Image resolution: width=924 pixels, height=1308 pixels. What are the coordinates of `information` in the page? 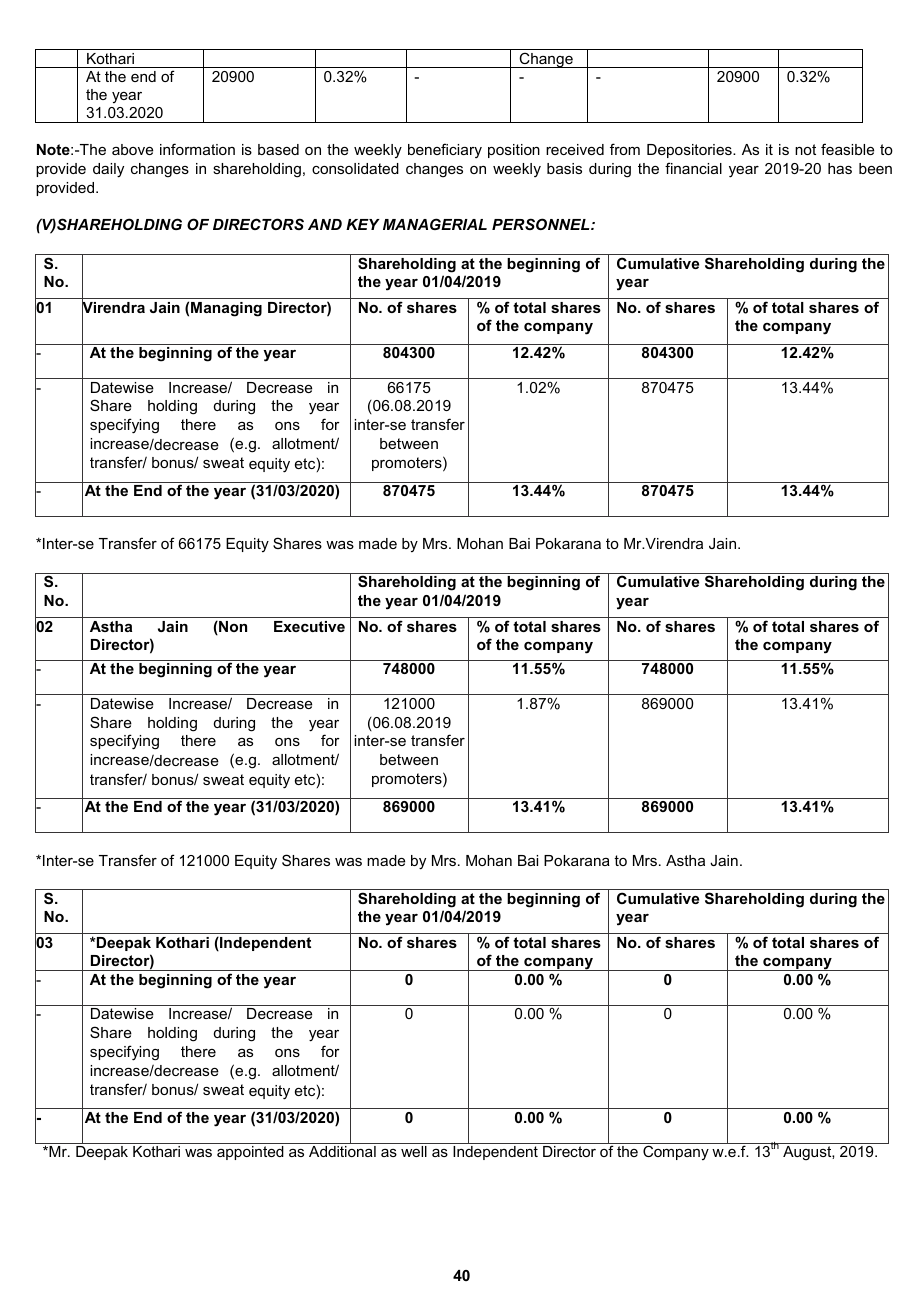 It's located at (197, 149).
